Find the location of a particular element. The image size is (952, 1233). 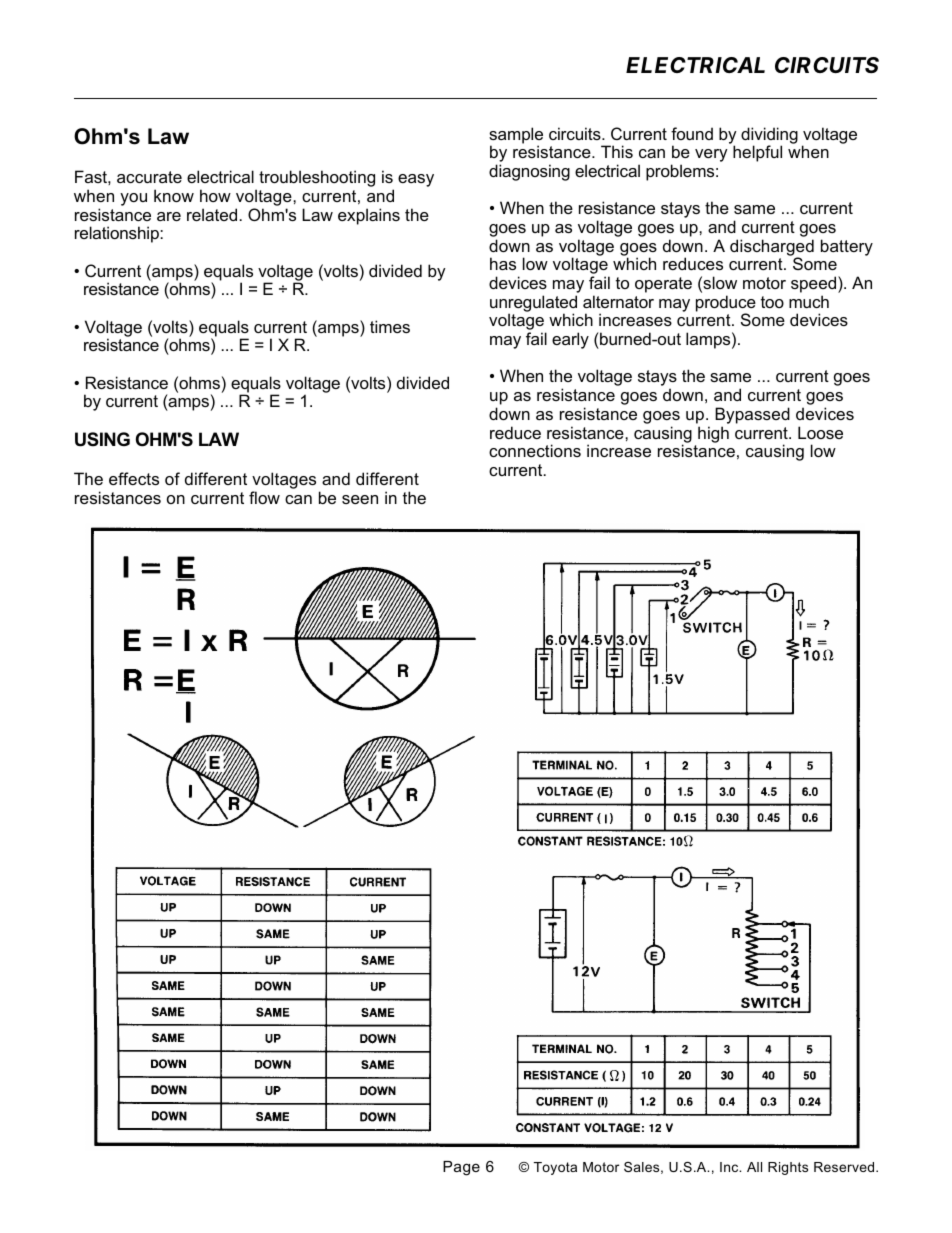

seen is located at coordinates (360, 499).
